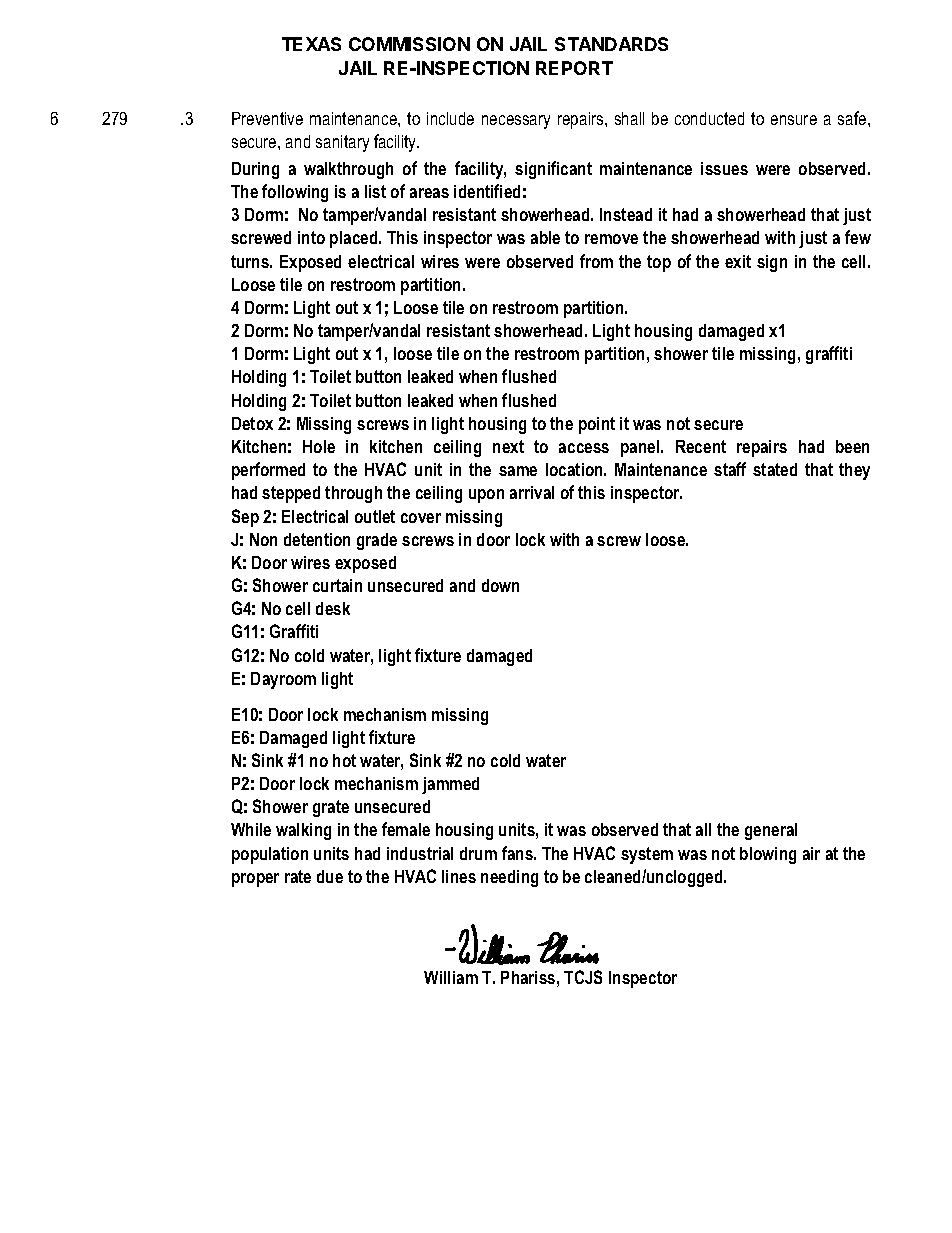  What do you see at coordinates (775, 469) in the image?
I see `stated` at bounding box center [775, 469].
